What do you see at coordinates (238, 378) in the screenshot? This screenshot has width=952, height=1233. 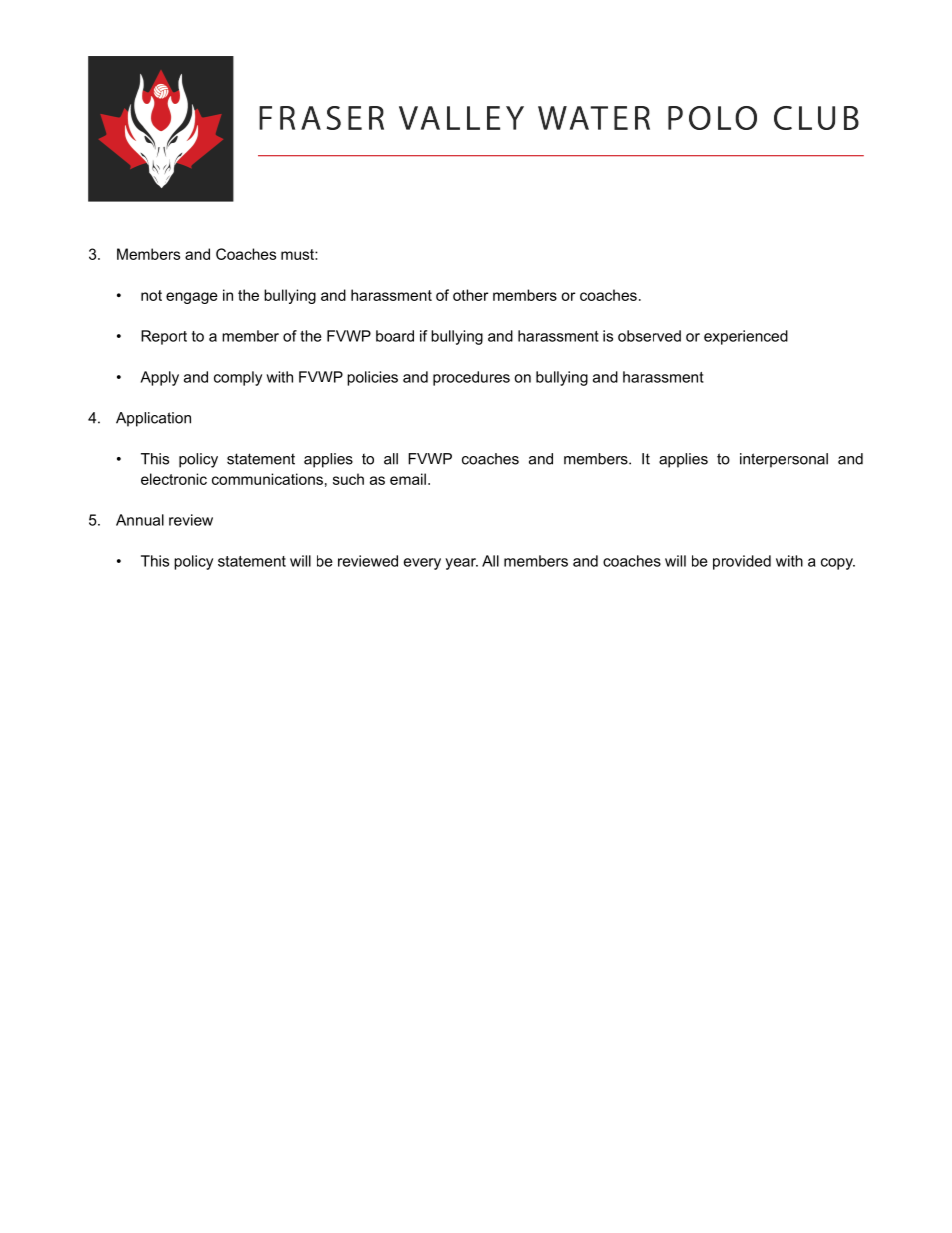 I see `comply` at bounding box center [238, 378].
